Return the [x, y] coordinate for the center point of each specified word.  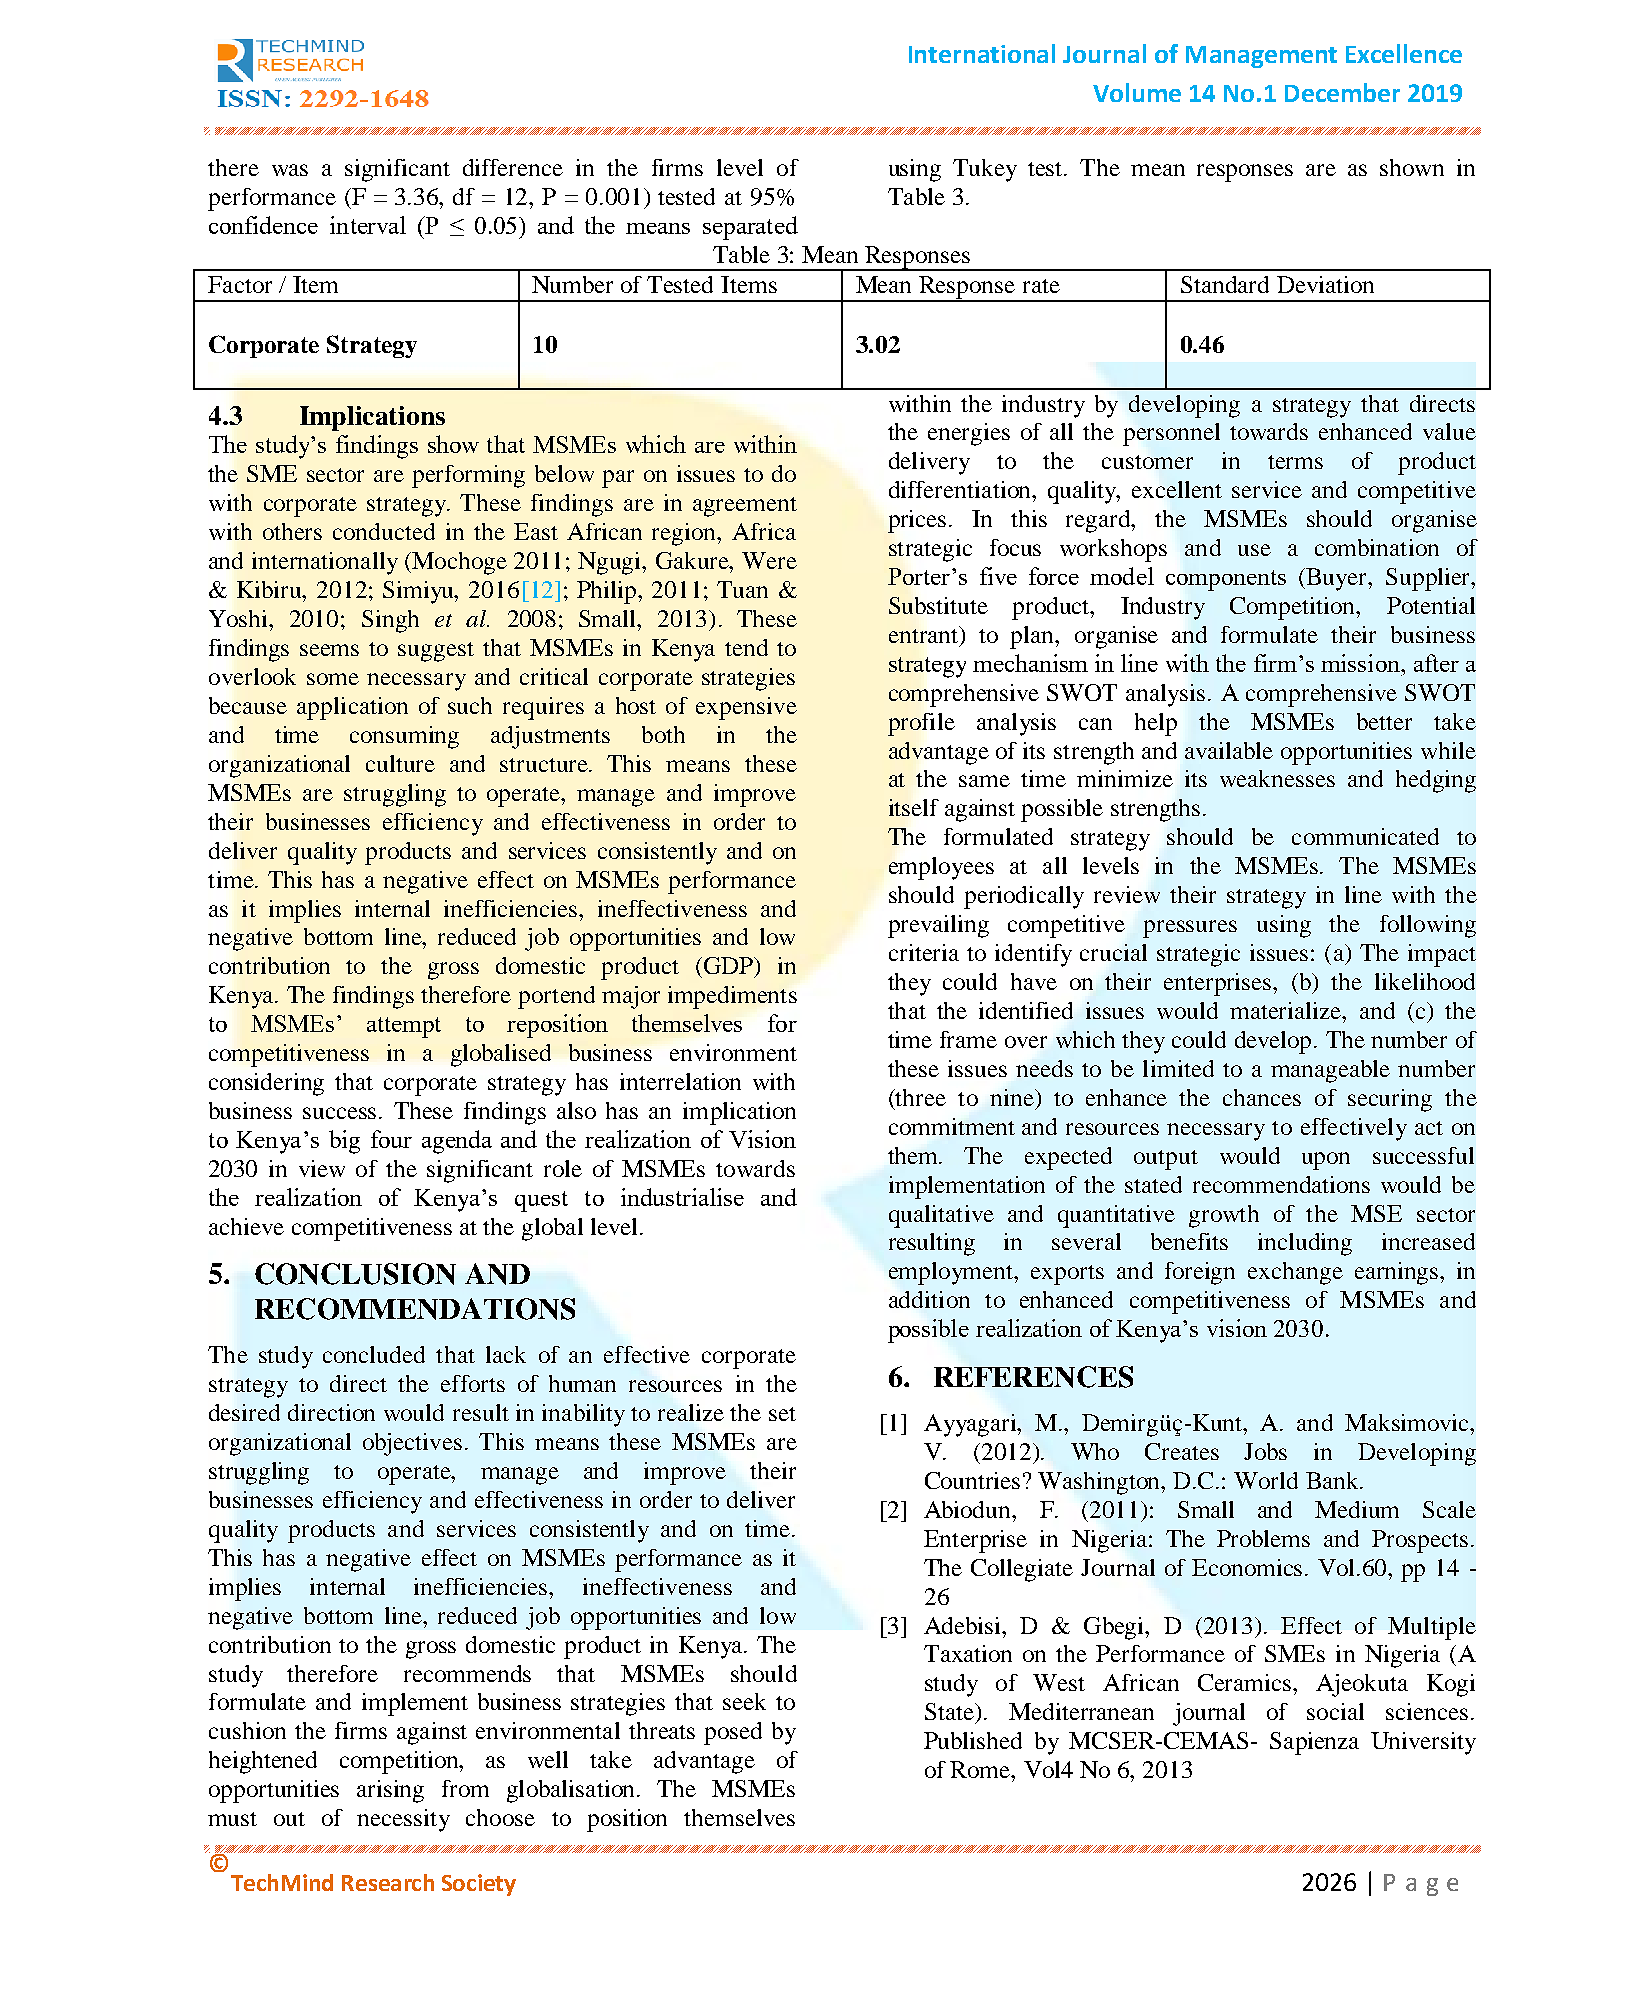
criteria [924, 952]
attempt [404, 1027]
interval [368, 225]
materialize [1287, 1010]
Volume [1137, 92]
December [1342, 92]
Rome [981, 1769]
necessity [403, 1820]
